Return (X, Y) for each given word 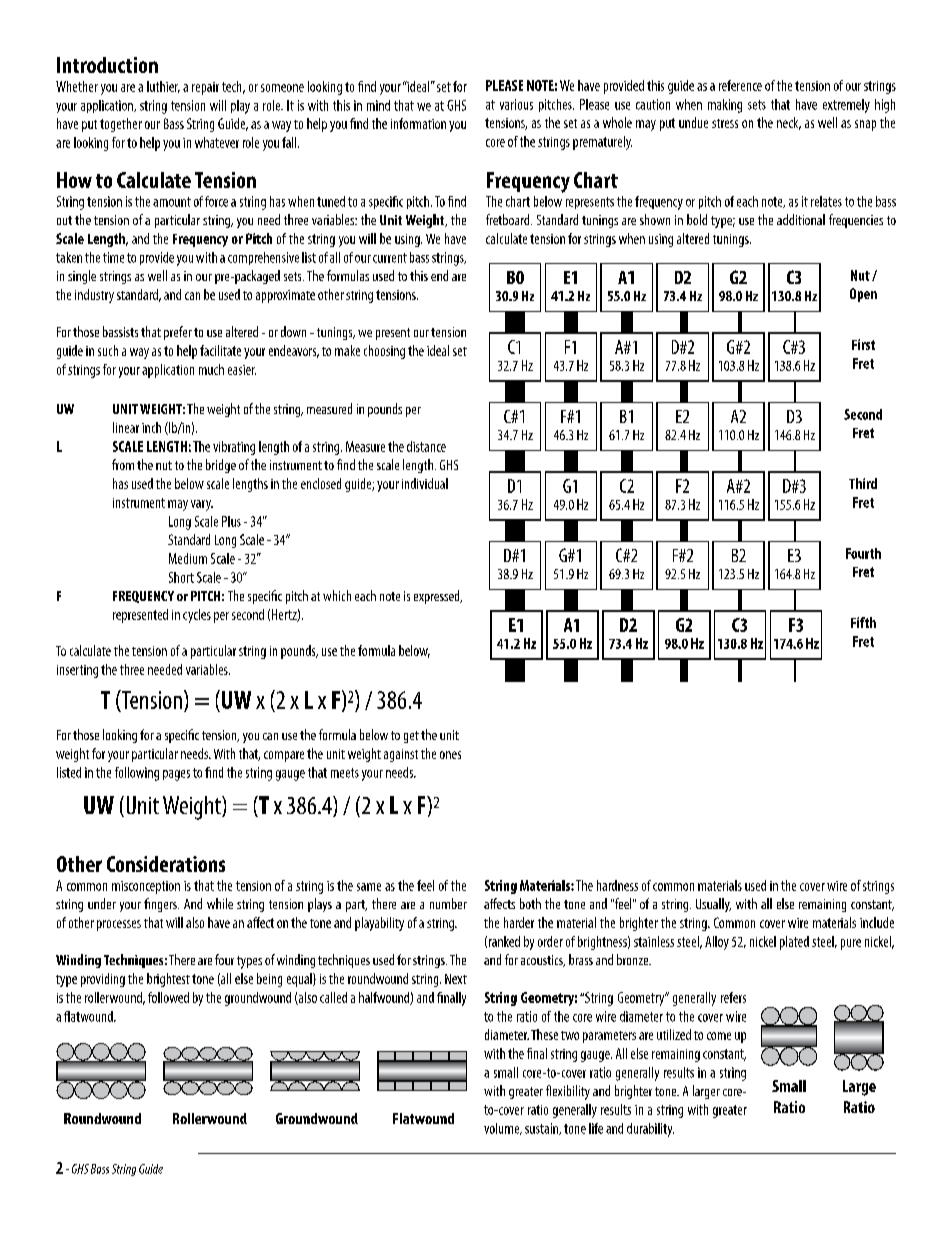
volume (503, 1129)
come (719, 1036)
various (516, 104)
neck (789, 123)
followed (168, 997)
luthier (163, 87)
